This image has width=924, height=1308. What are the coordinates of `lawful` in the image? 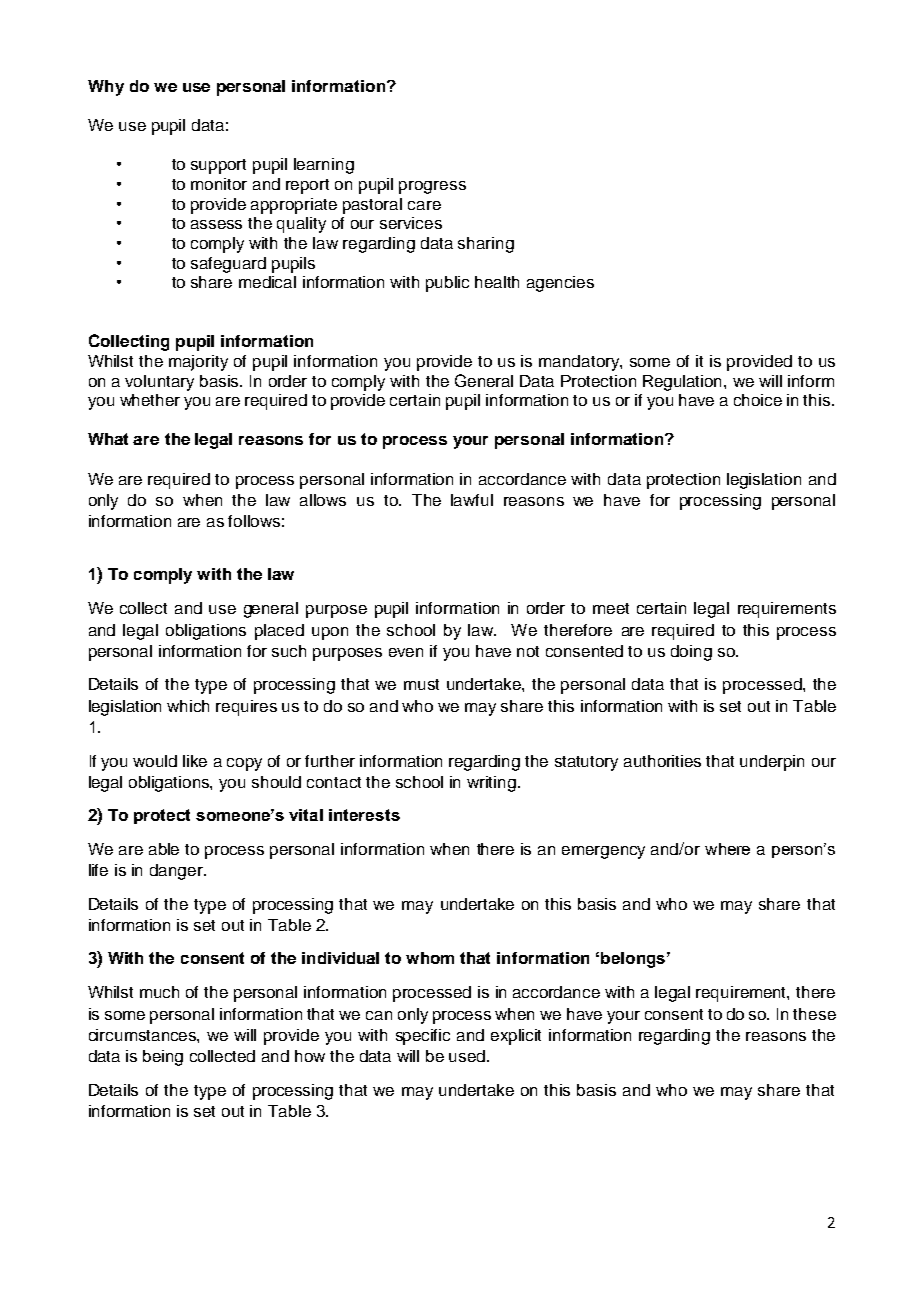 It's located at (472, 500).
